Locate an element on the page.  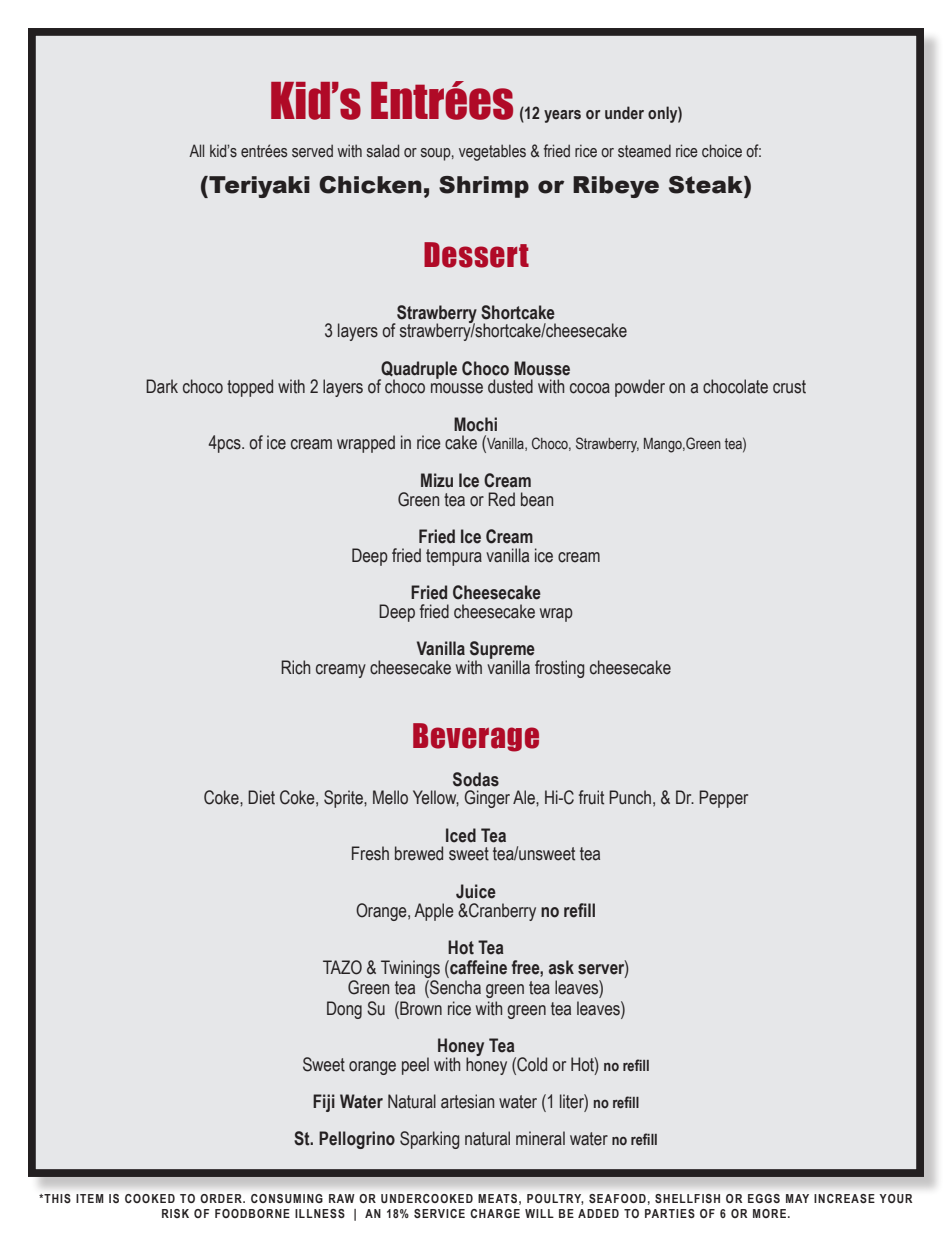
Dark is located at coordinates (162, 386).
